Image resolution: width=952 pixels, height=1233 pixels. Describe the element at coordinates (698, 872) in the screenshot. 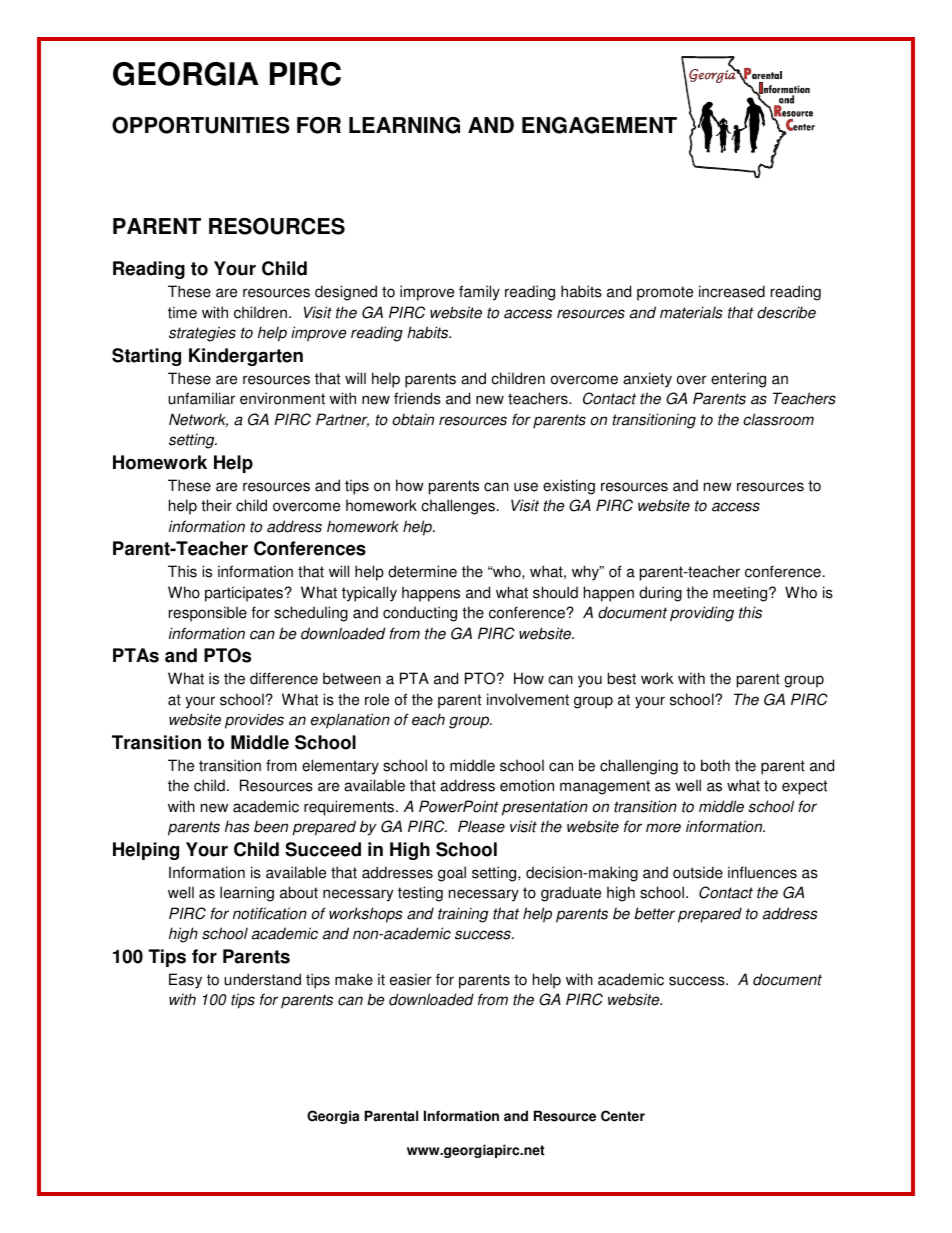

I see `outside` at that location.
